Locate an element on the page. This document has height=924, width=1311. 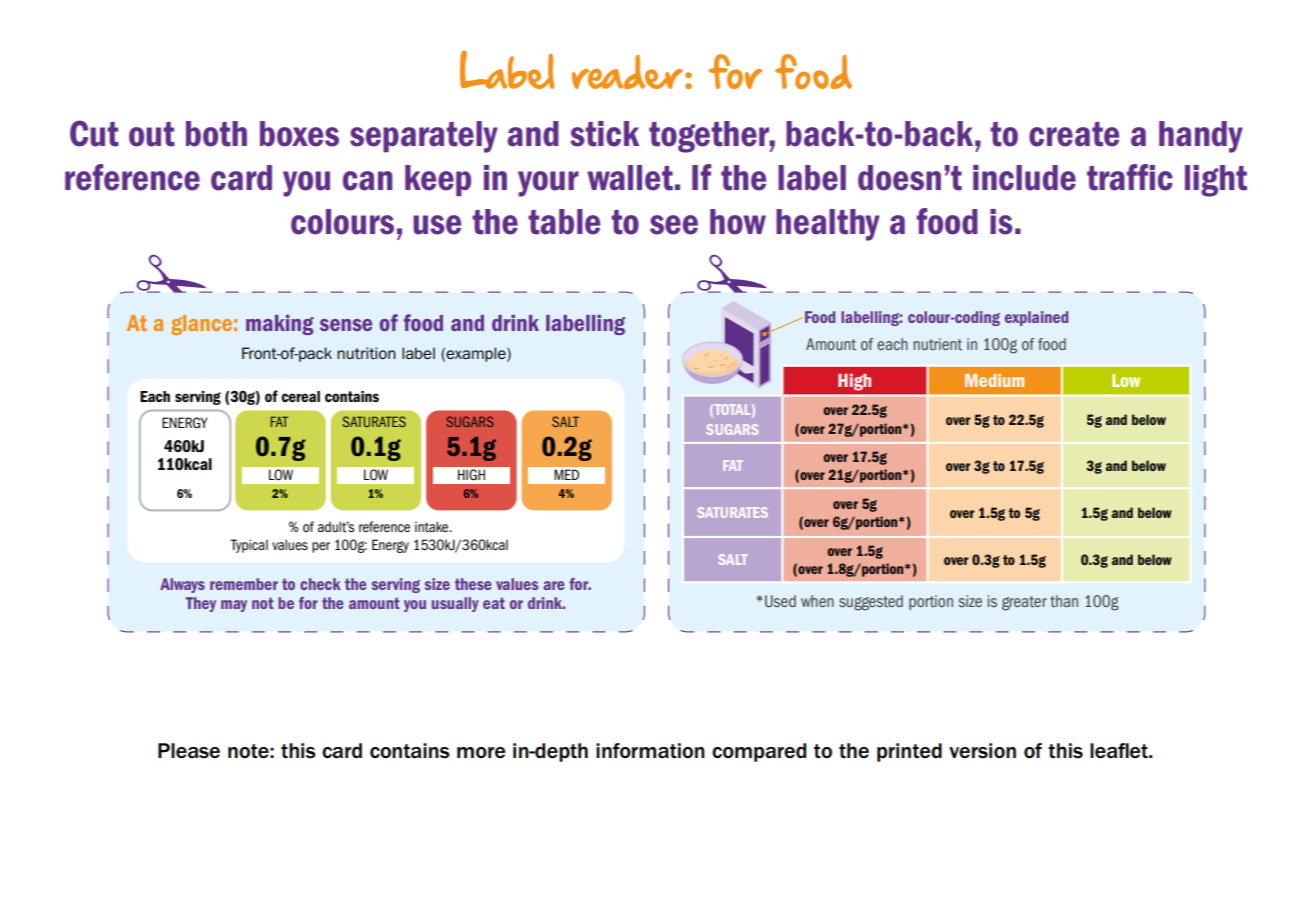
both is located at coordinates (216, 134).
